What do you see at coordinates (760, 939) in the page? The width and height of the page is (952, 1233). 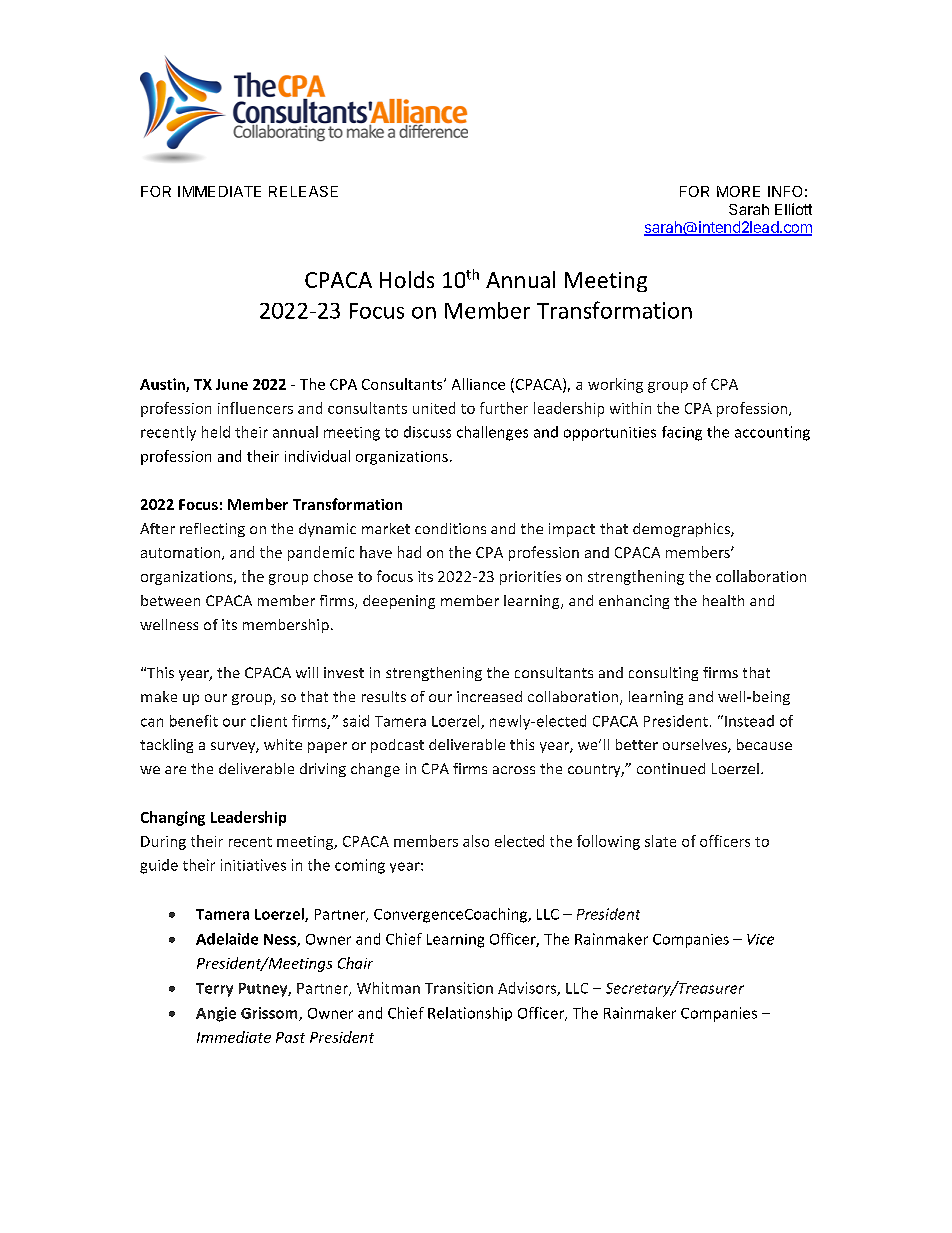 I see `Vice` at bounding box center [760, 939].
